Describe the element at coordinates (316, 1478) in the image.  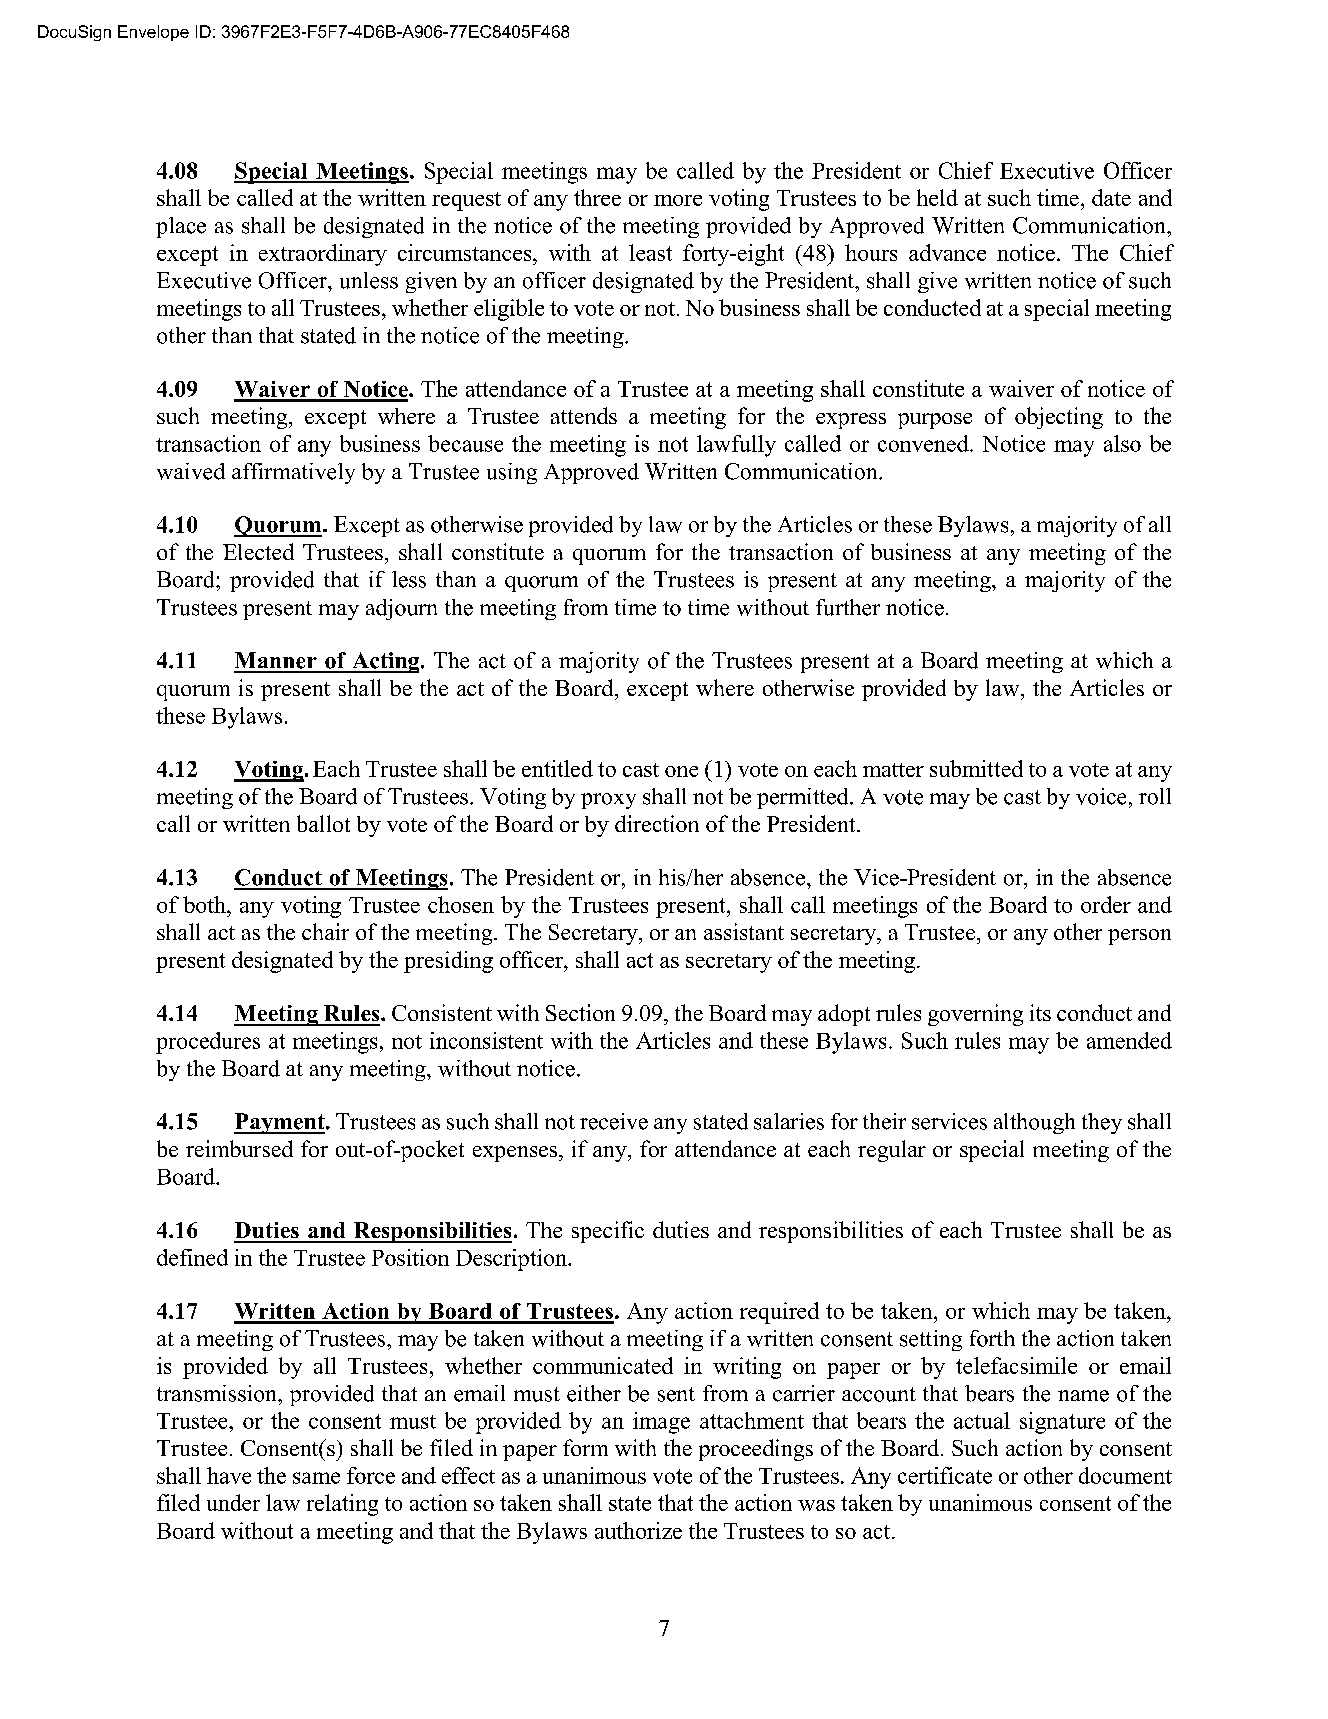
I see `same` at that location.
